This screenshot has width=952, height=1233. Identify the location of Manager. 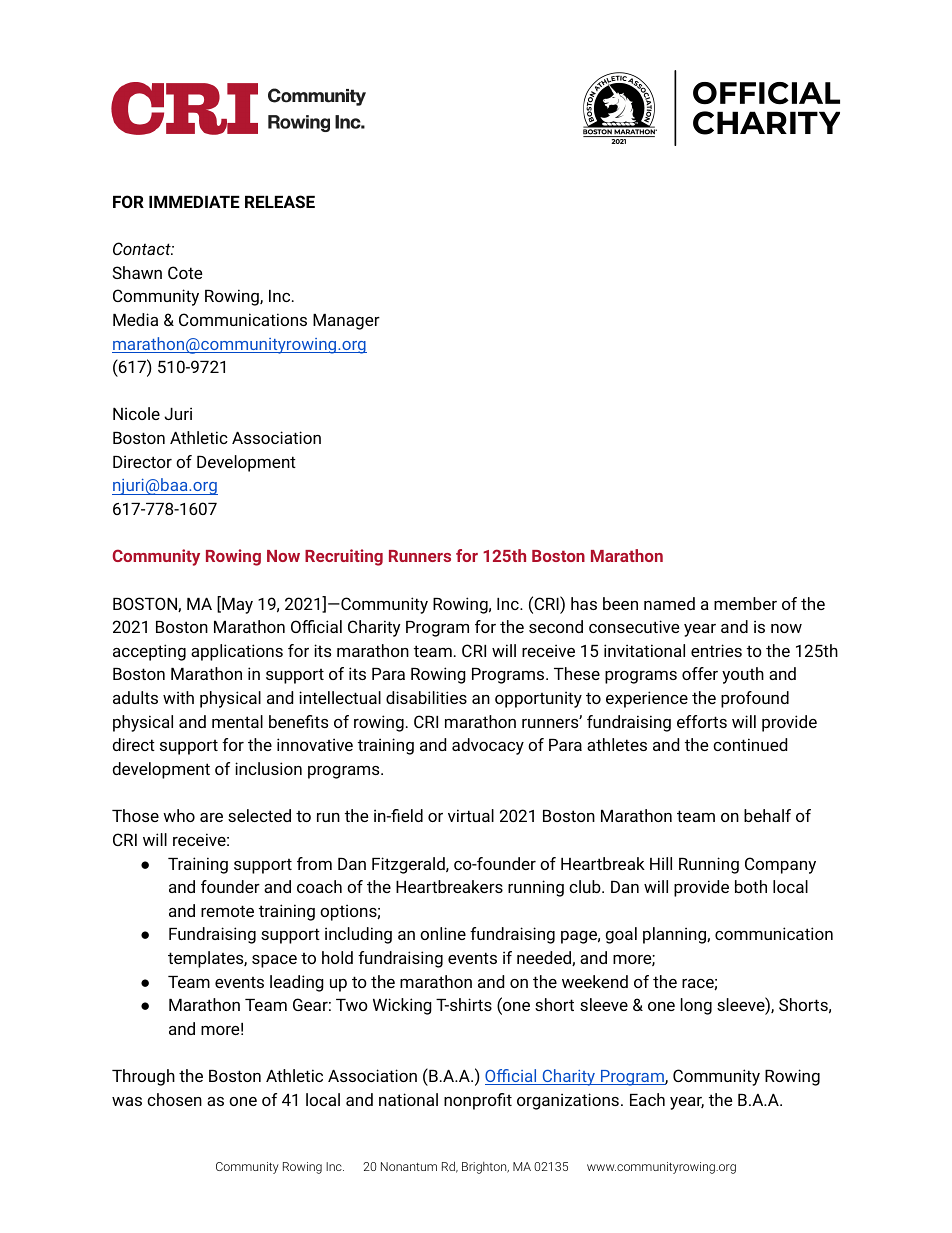
(346, 322).
